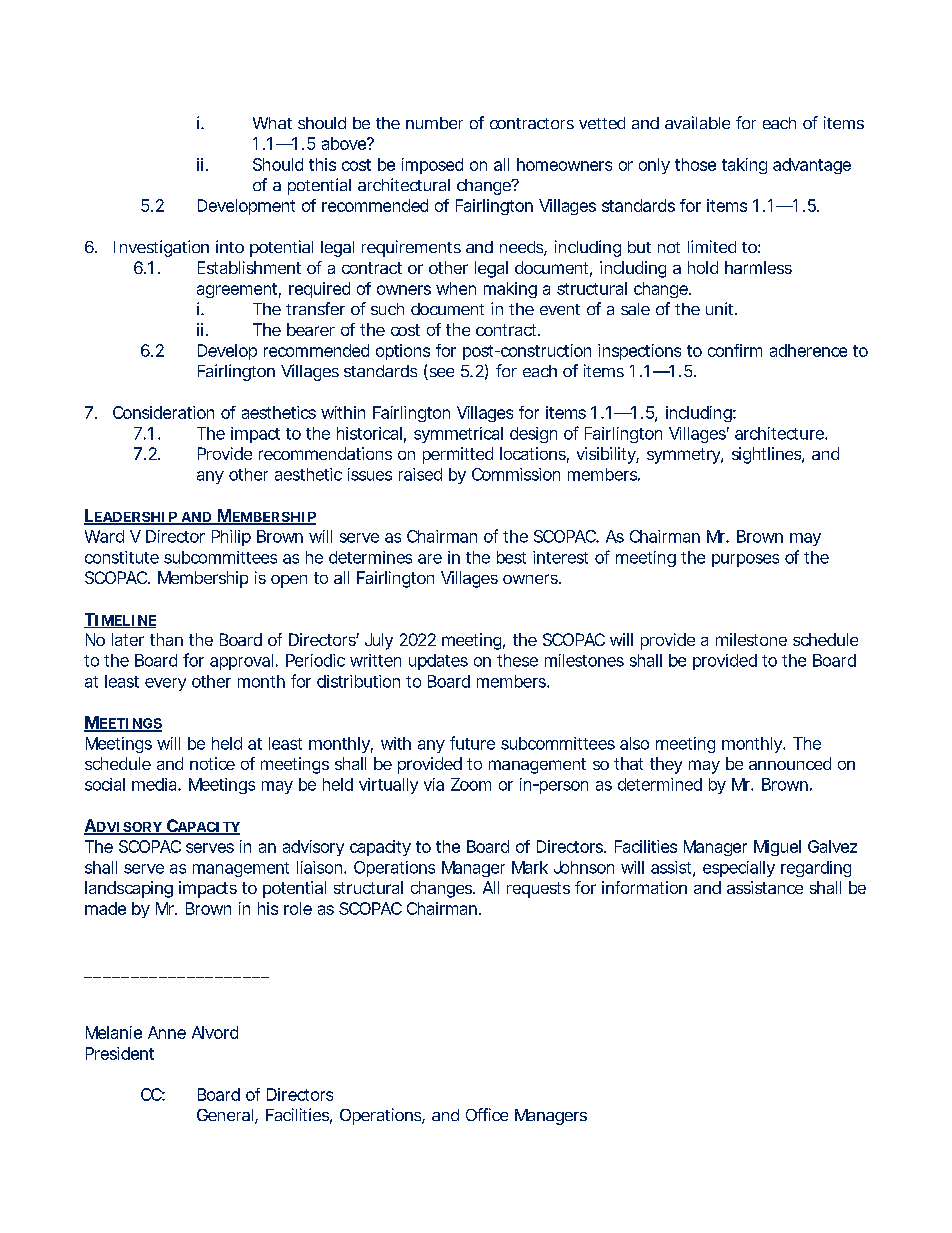 Image resolution: width=952 pixels, height=1233 pixels. What do you see at coordinates (163, 412) in the image?
I see `Consideration` at bounding box center [163, 412].
